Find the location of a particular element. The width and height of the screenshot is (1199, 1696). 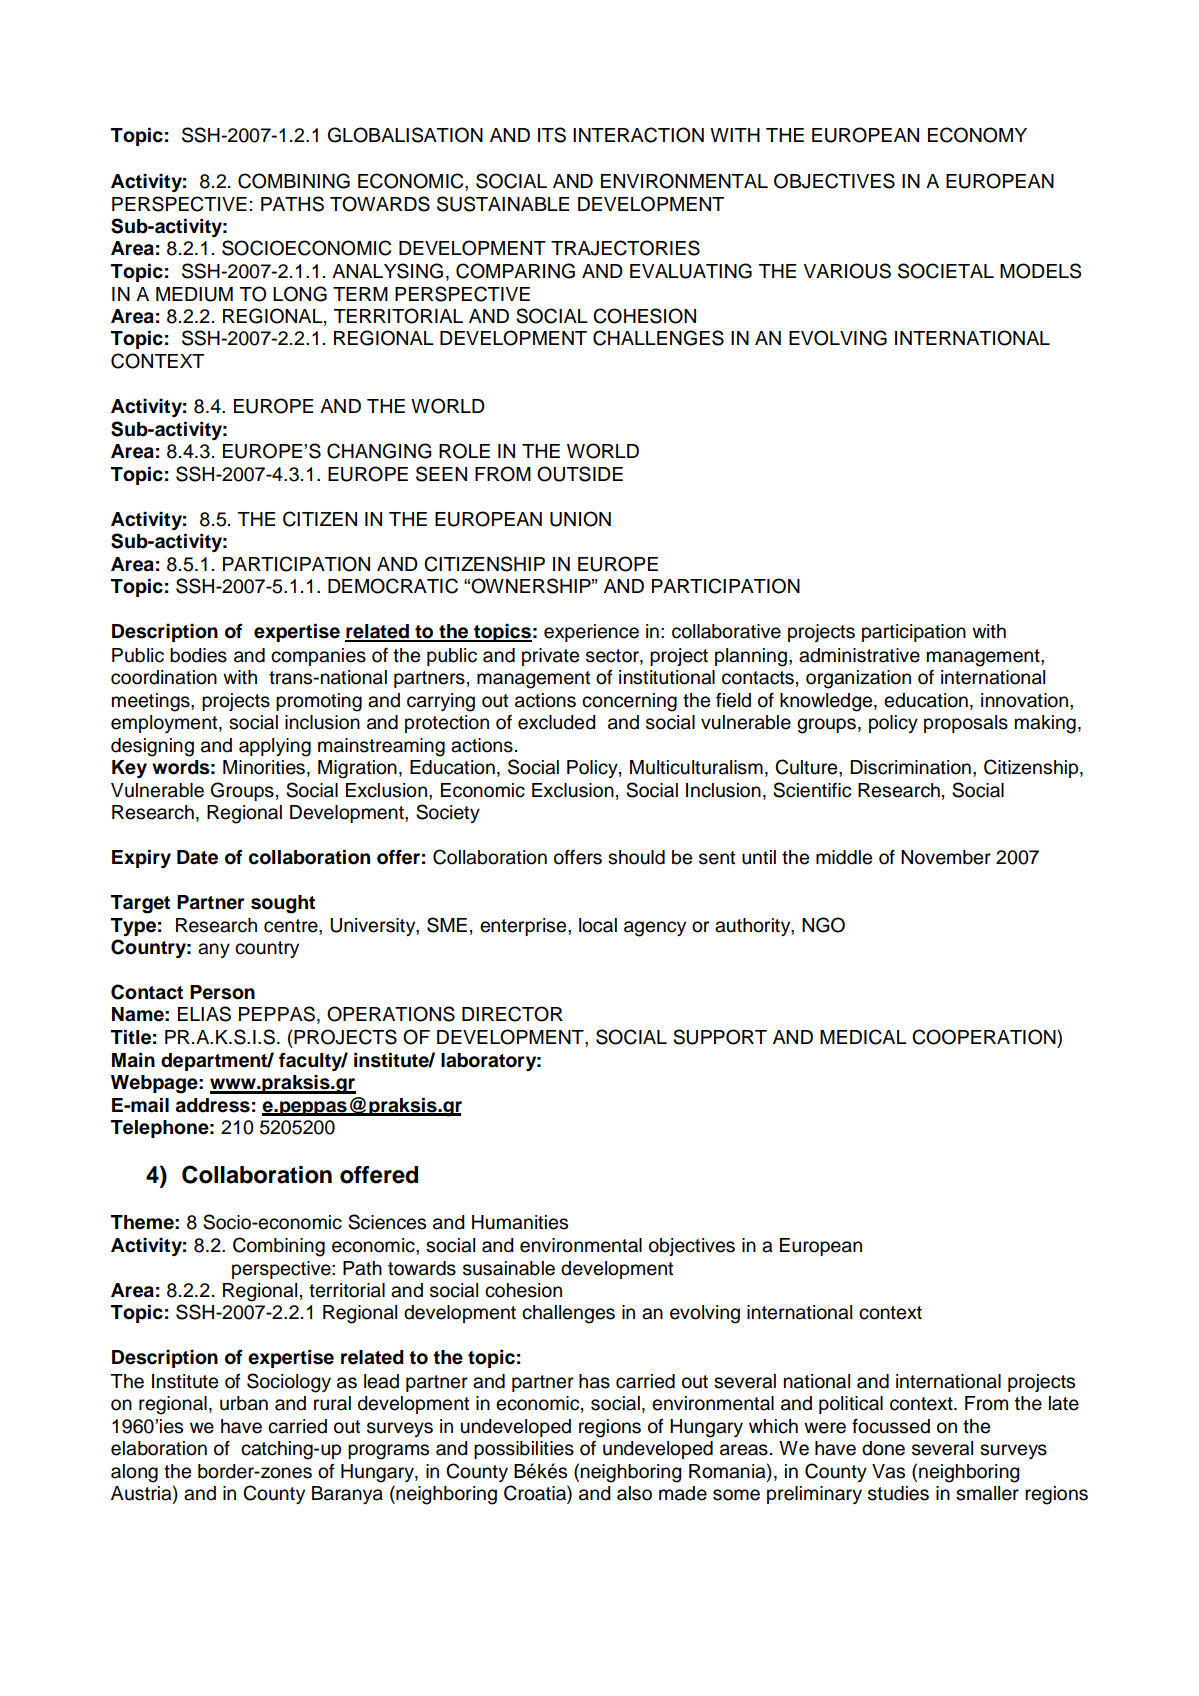

urban is located at coordinates (244, 1403).
